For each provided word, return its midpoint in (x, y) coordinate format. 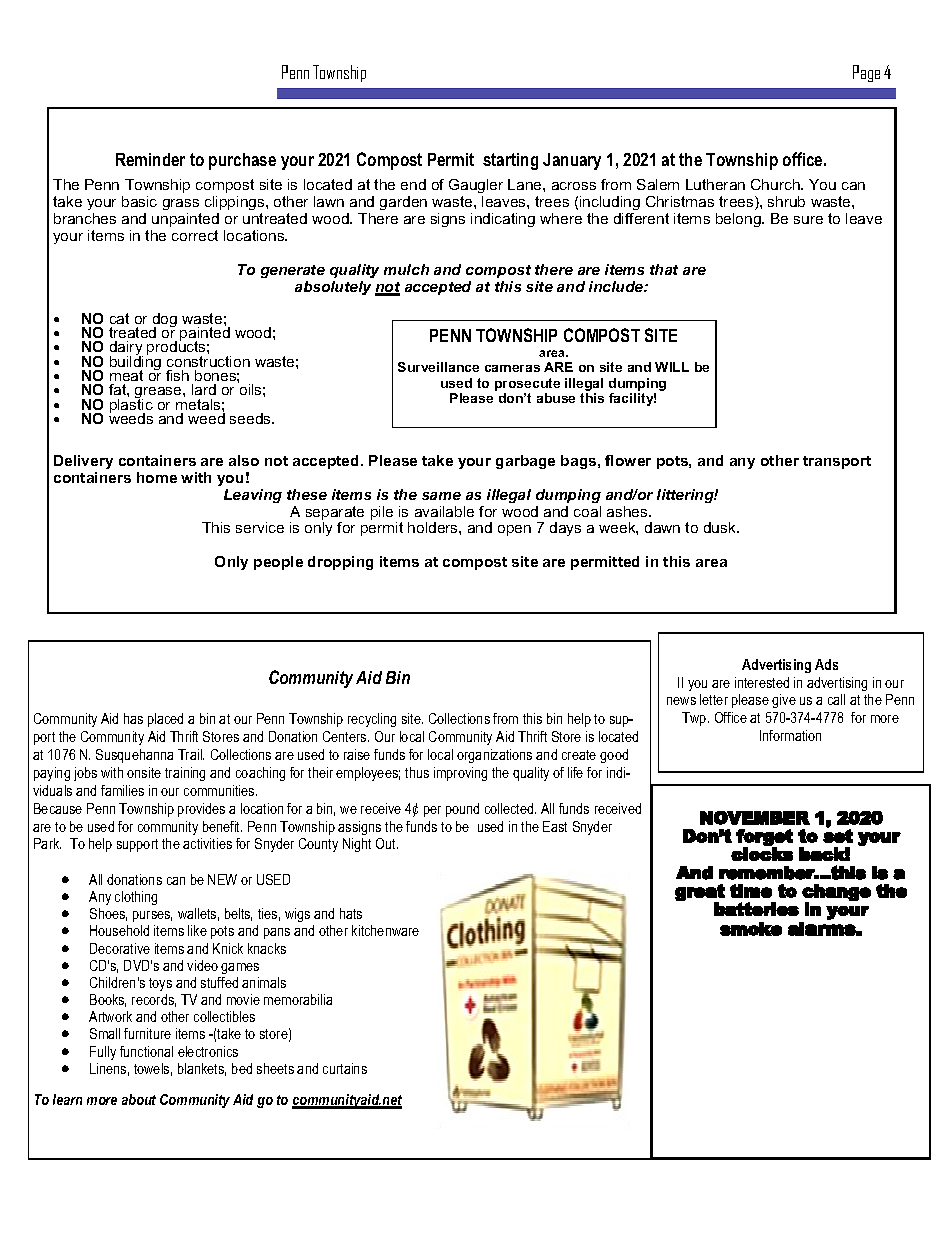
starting (510, 161)
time (751, 891)
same (441, 496)
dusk (721, 527)
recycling (372, 720)
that (664, 269)
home (157, 477)
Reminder (150, 159)
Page (866, 73)
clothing (136, 898)
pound (462, 810)
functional (146, 1051)
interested (762, 682)
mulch (406, 269)
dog (165, 321)
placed (165, 720)
